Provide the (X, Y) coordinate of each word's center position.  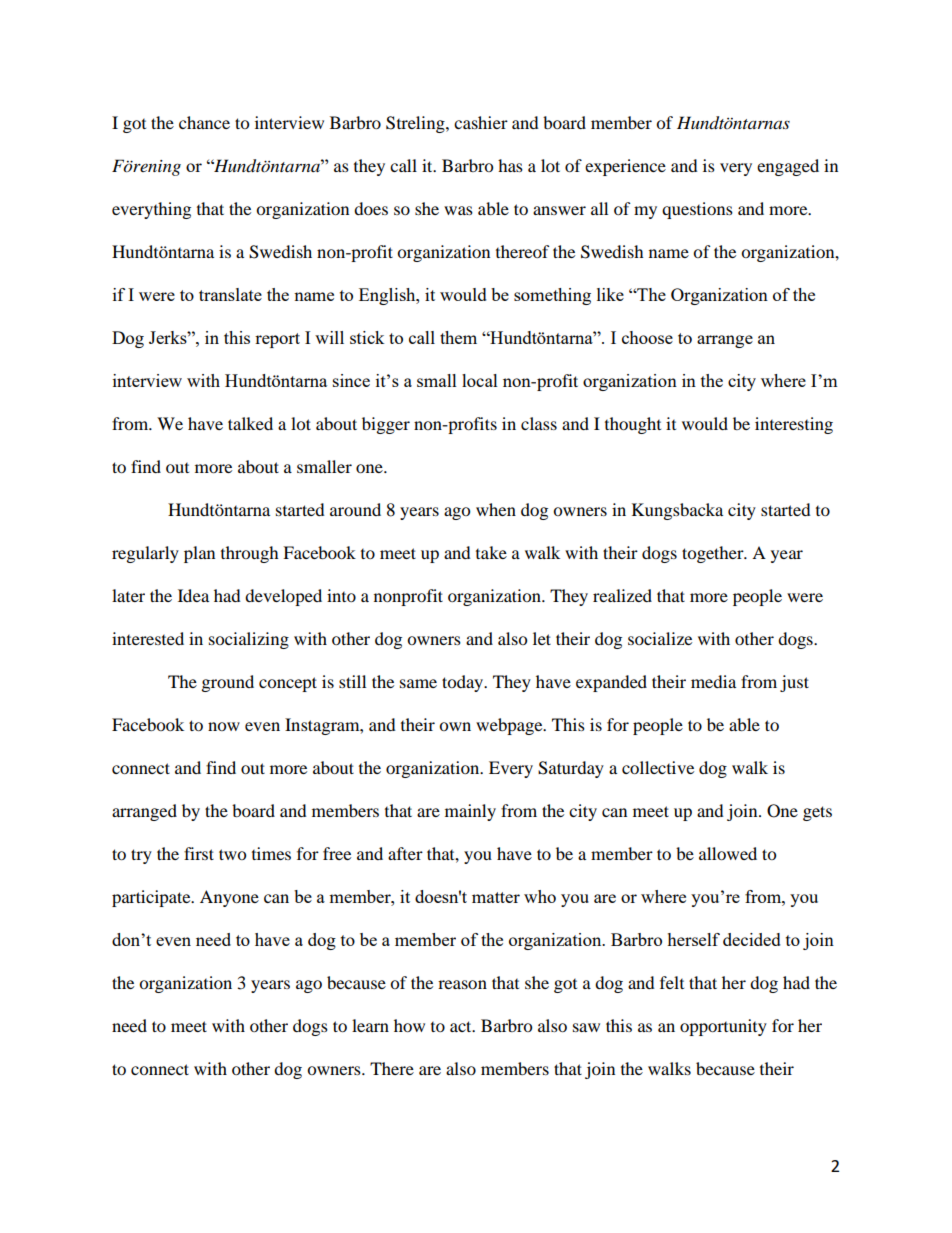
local (480, 380)
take (491, 552)
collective (658, 767)
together (714, 554)
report (277, 340)
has (510, 165)
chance (204, 122)
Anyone (229, 898)
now (224, 726)
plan (199, 554)
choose (647, 337)
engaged (788, 167)
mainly (470, 812)
